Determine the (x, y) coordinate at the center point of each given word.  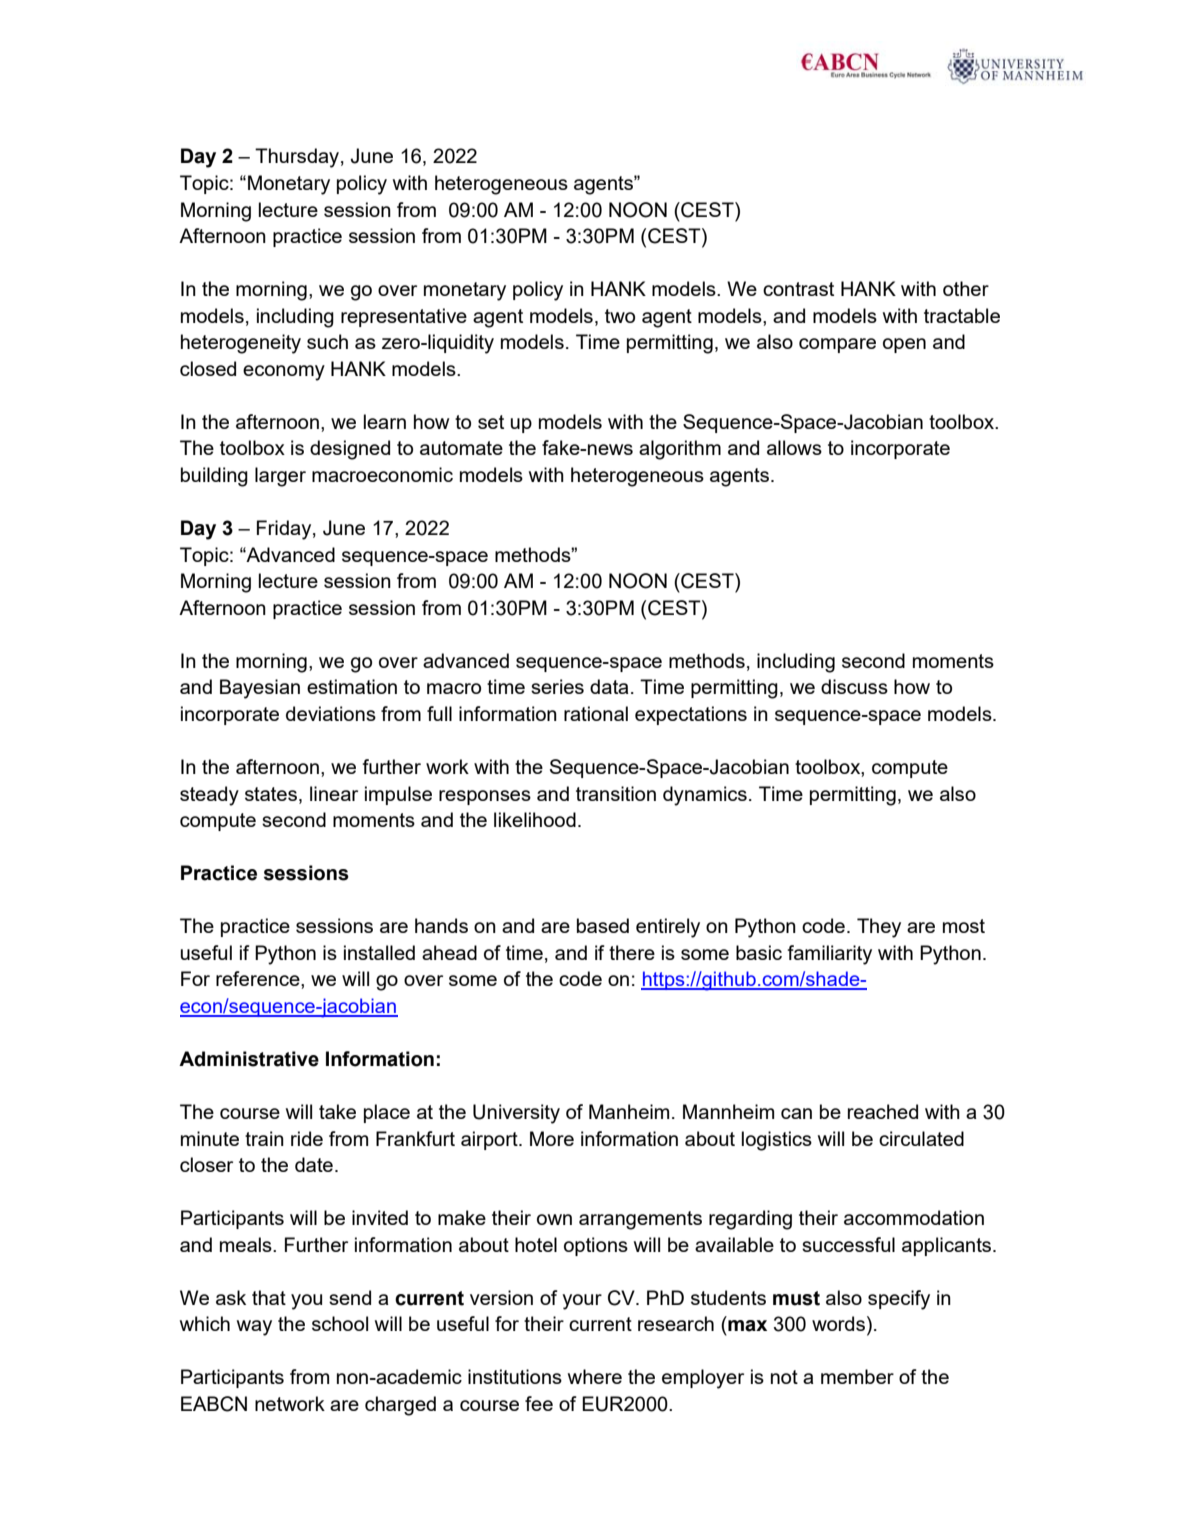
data (609, 686)
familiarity (829, 955)
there (632, 952)
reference (259, 978)
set (491, 422)
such (327, 341)
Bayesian (260, 689)
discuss (854, 686)
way (254, 1328)
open (904, 345)
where (595, 1376)
